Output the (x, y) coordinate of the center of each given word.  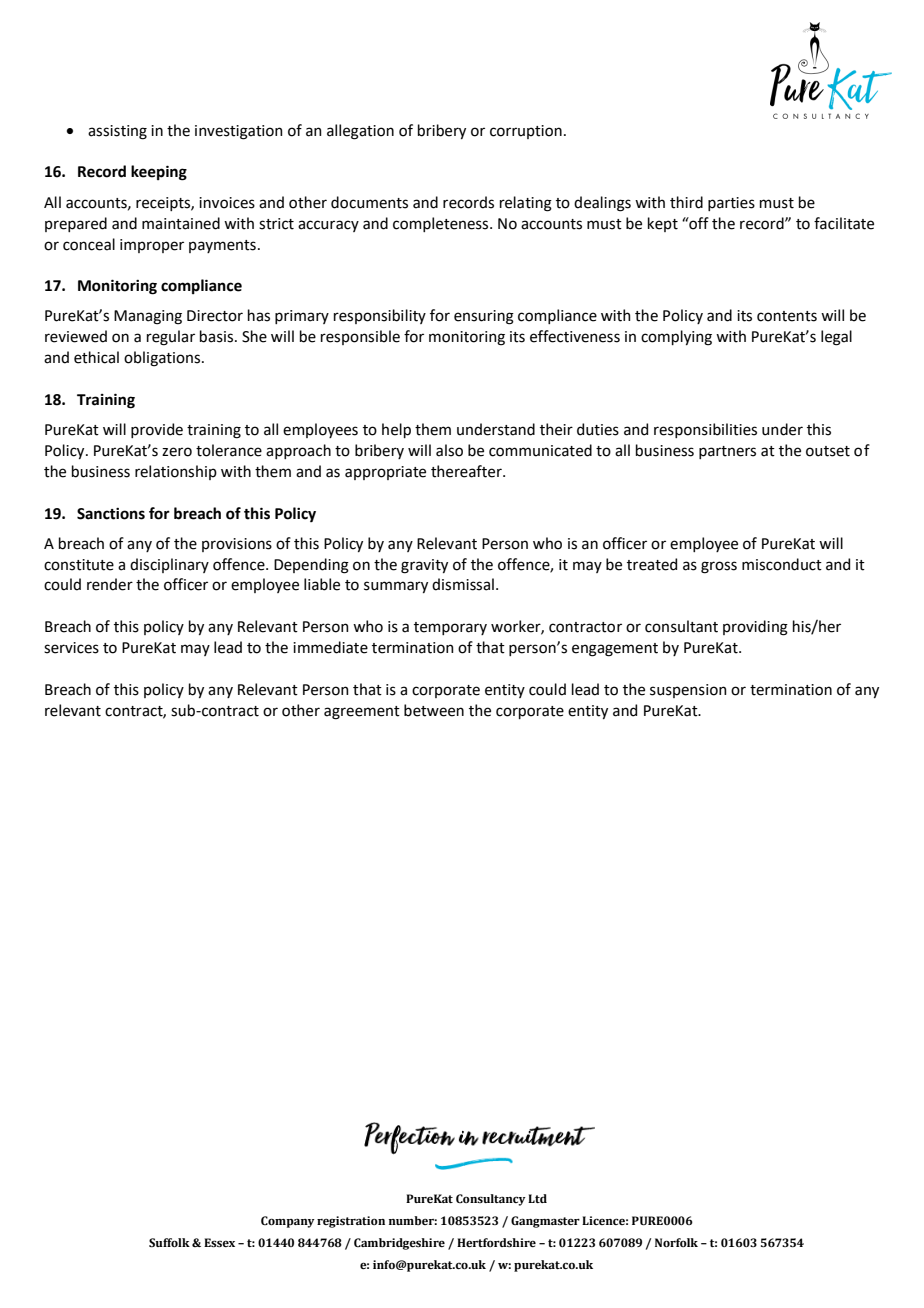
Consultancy (491, 1200)
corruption (526, 132)
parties (731, 204)
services (71, 648)
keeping (159, 173)
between (434, 710)
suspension (688, 691)
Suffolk (169, 1242)
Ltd (537, 1198)
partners (727, 452)
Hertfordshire (496, 1242)
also (449, 450)
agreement (362, 713)
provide (157, 430)
